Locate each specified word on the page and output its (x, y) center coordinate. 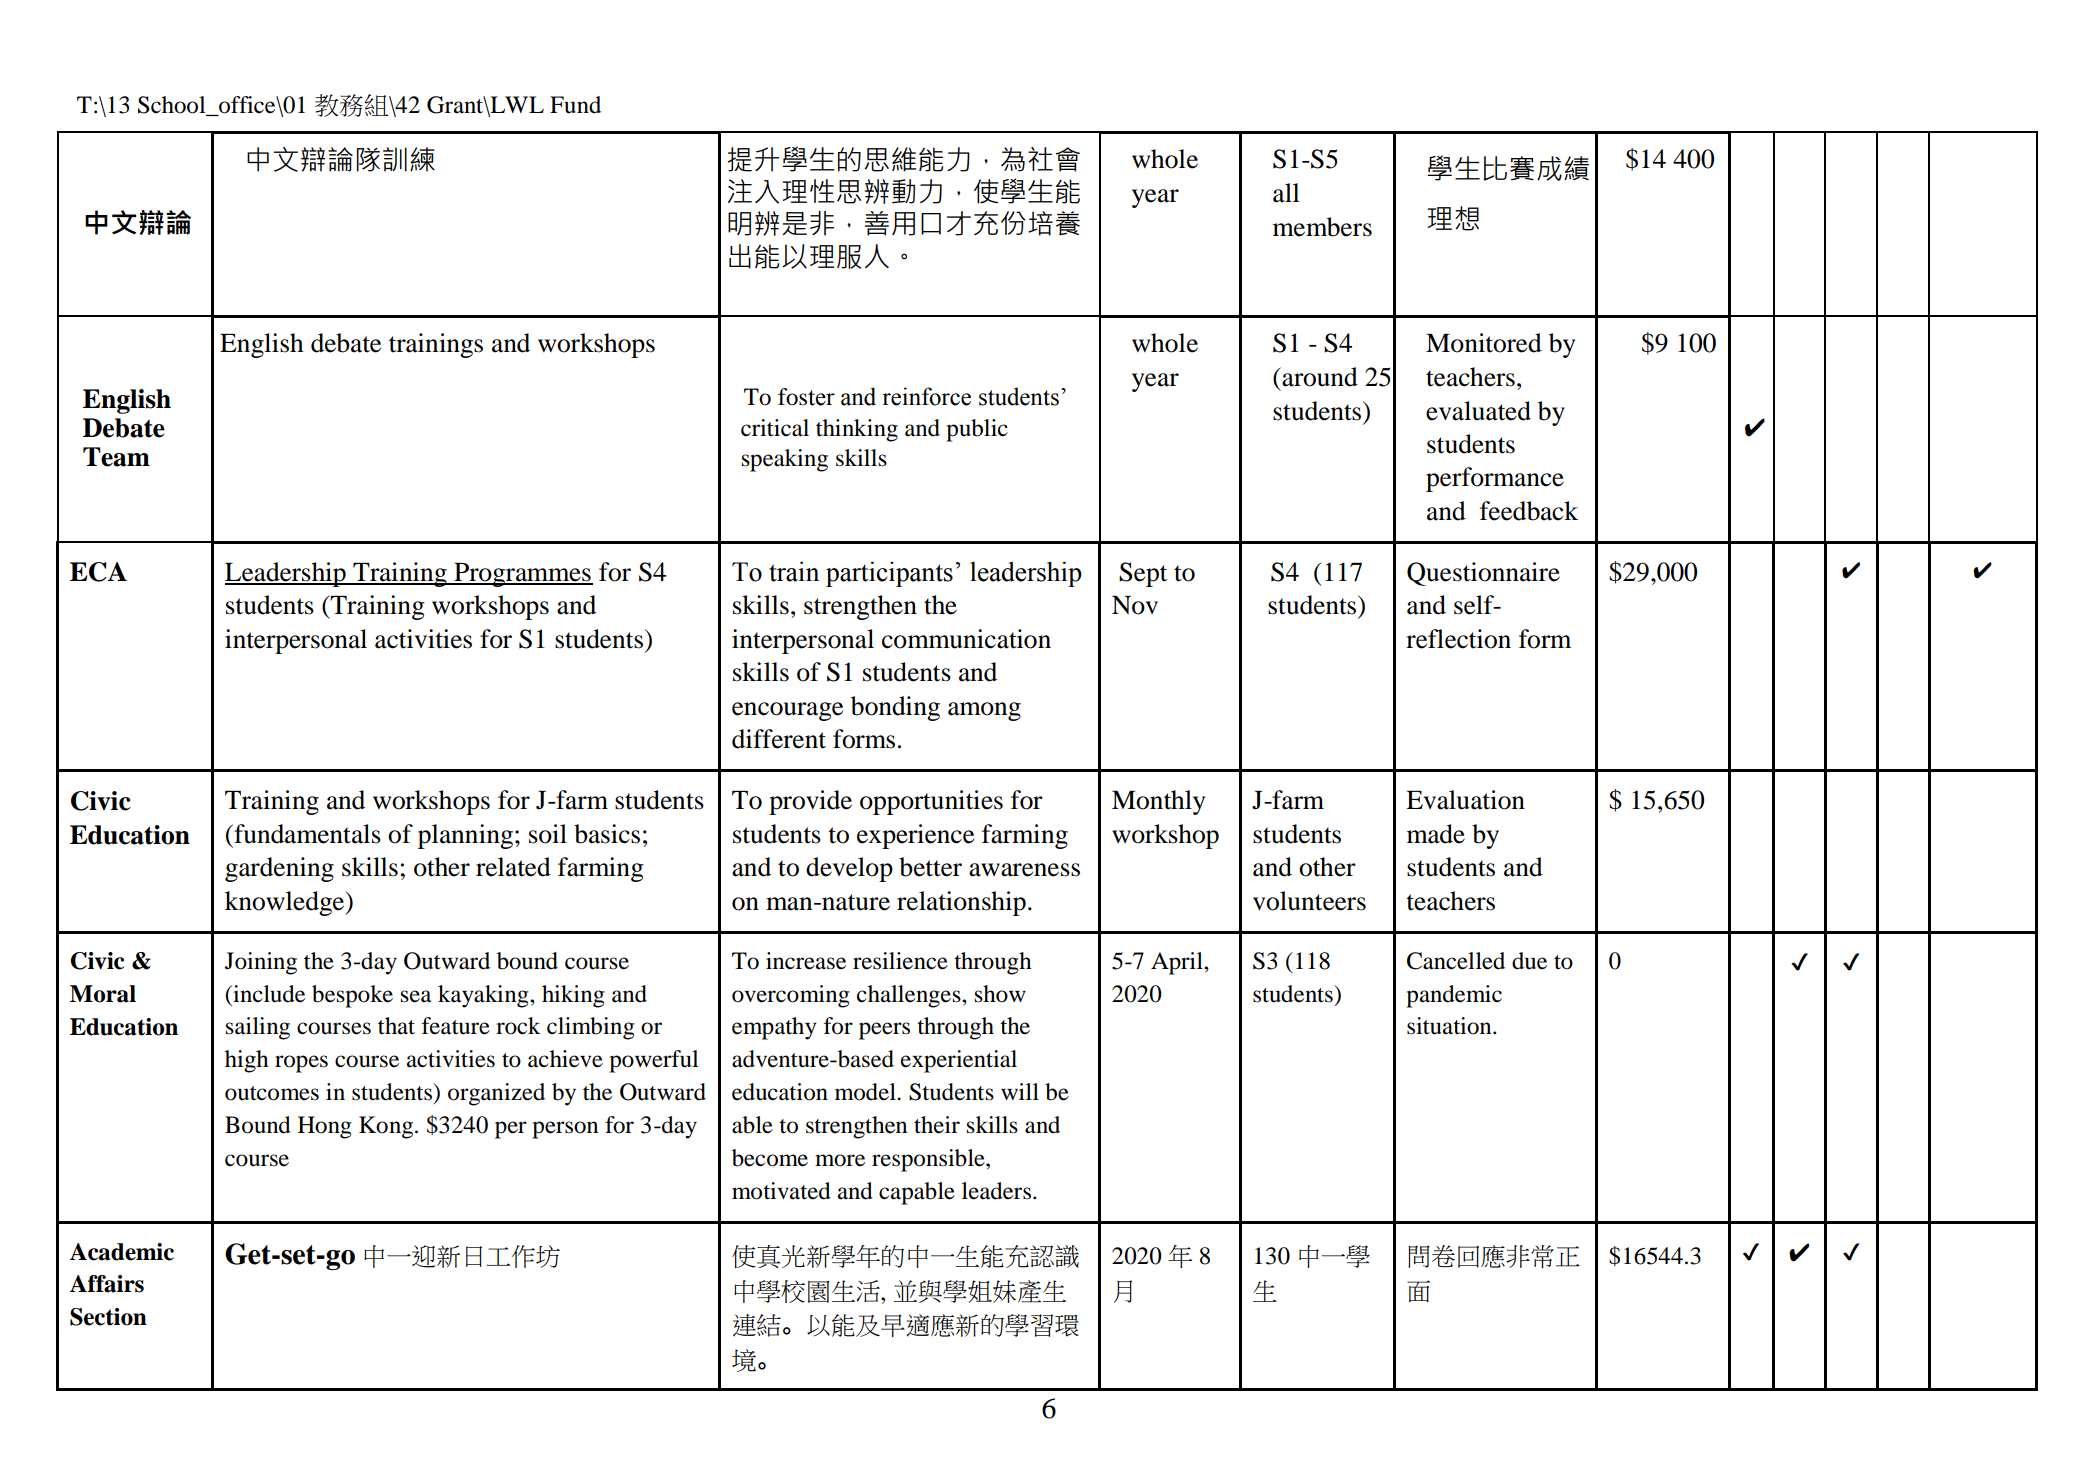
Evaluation (1465, 800)
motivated (781, 1191)
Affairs (106, 1284)
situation (1450, 1026)
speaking (785, 460)
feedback (1529, 511)
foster (806, 397)
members (1322, 227)
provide (810, 802)
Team (116, 457)
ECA (98, 572)
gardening (279, 869)
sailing (258, 1028)
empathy (774, 1028)
